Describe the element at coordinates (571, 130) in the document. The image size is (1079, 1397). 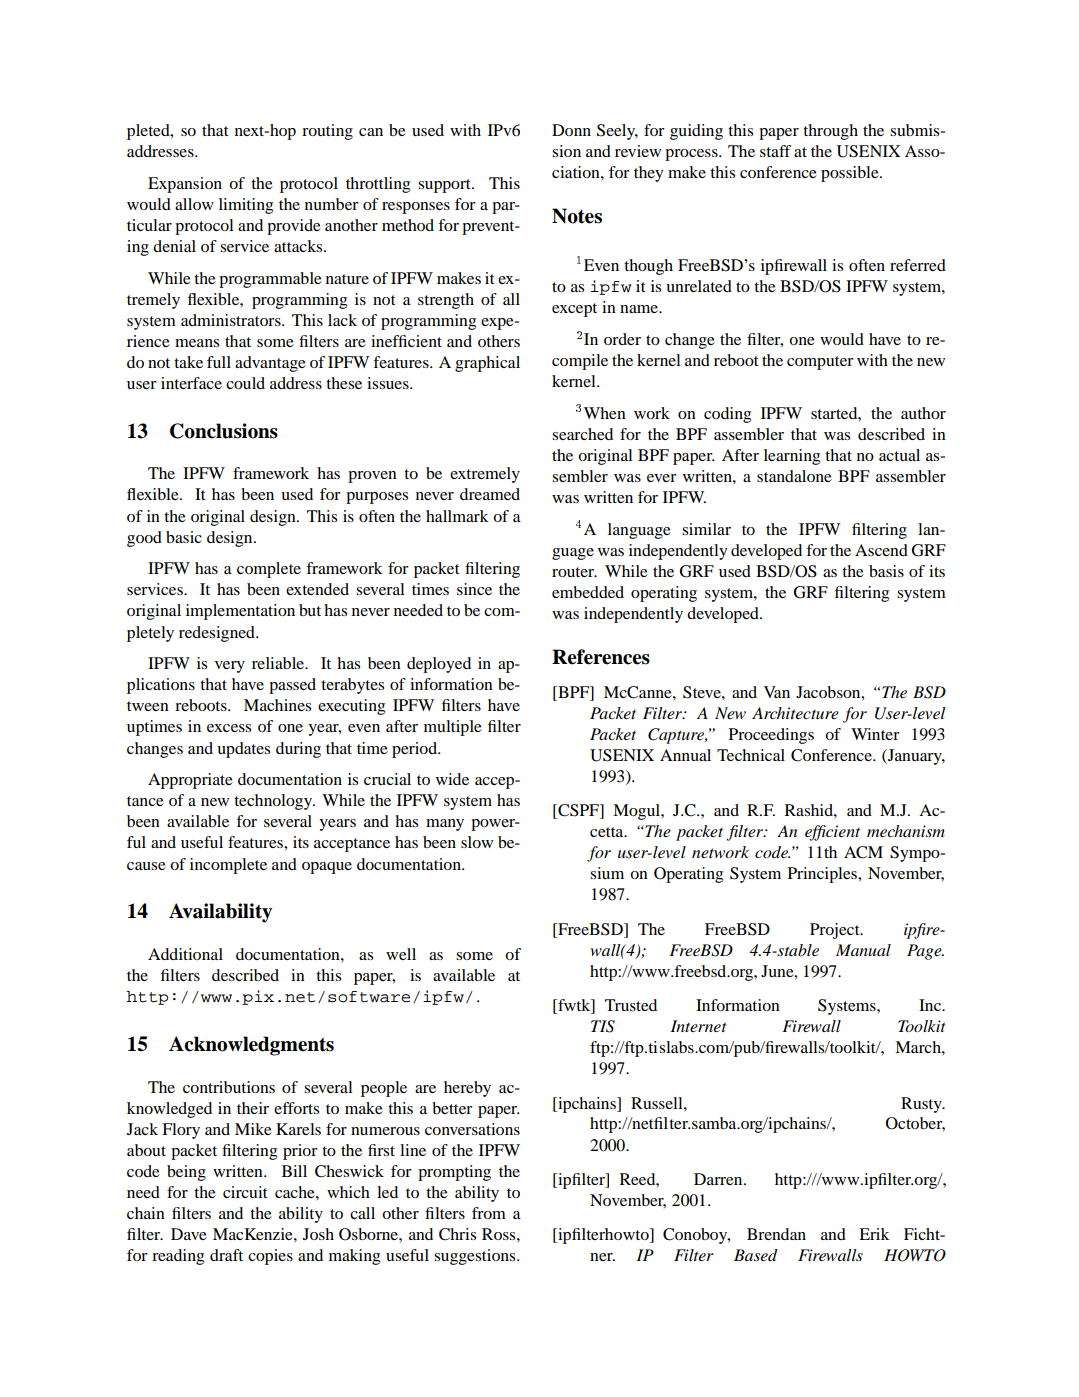
I see `Donn` at that location.
